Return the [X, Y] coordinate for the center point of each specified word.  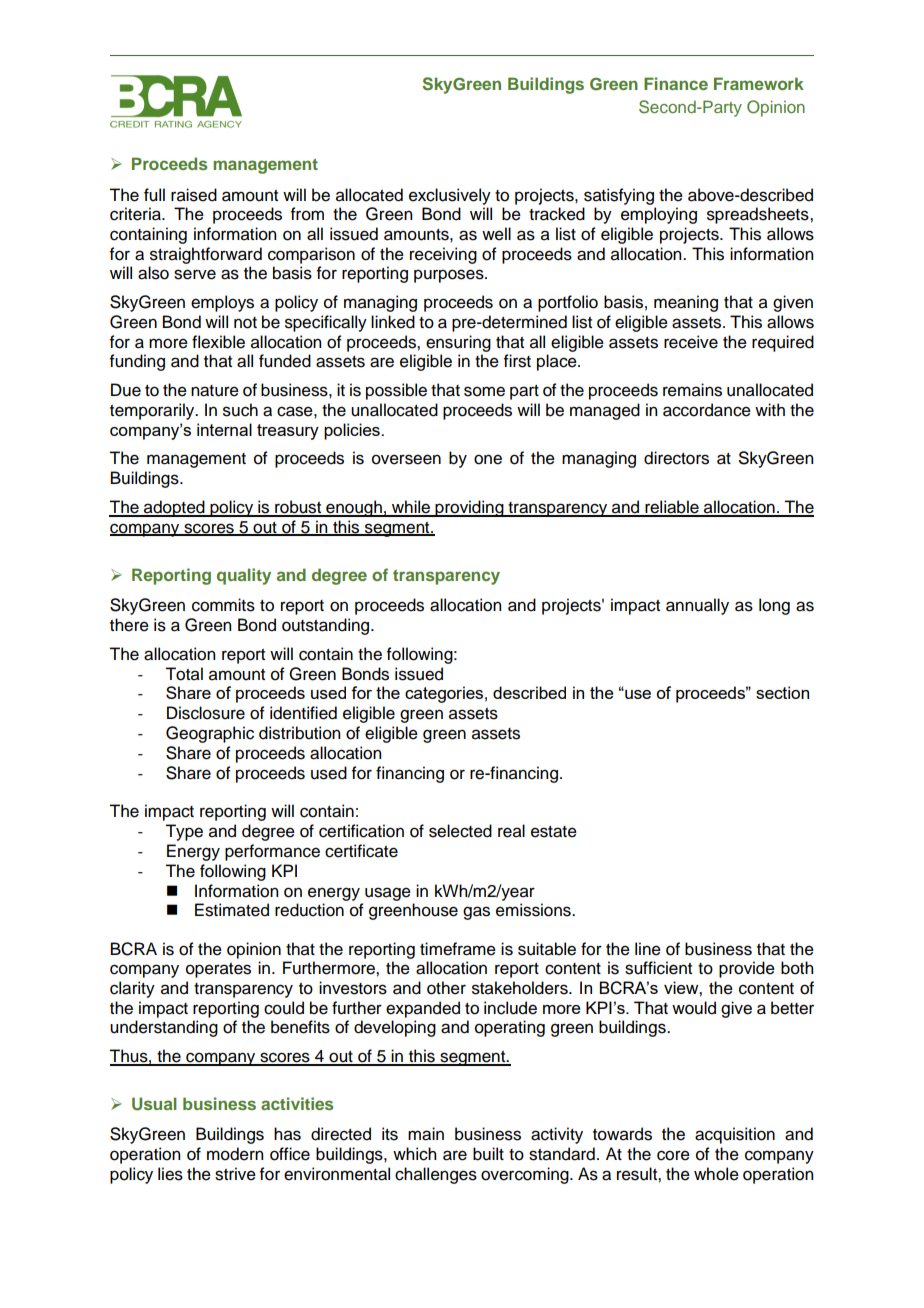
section [782, 692]
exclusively [450, 196]
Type [184, 832]
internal [224, 429]
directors [676, 458]
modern [235, 1154]
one [488, 459]
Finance [676, 83]
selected [460, 831]
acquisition [735, 1135]
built [488, 1154]
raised [194, 195]
